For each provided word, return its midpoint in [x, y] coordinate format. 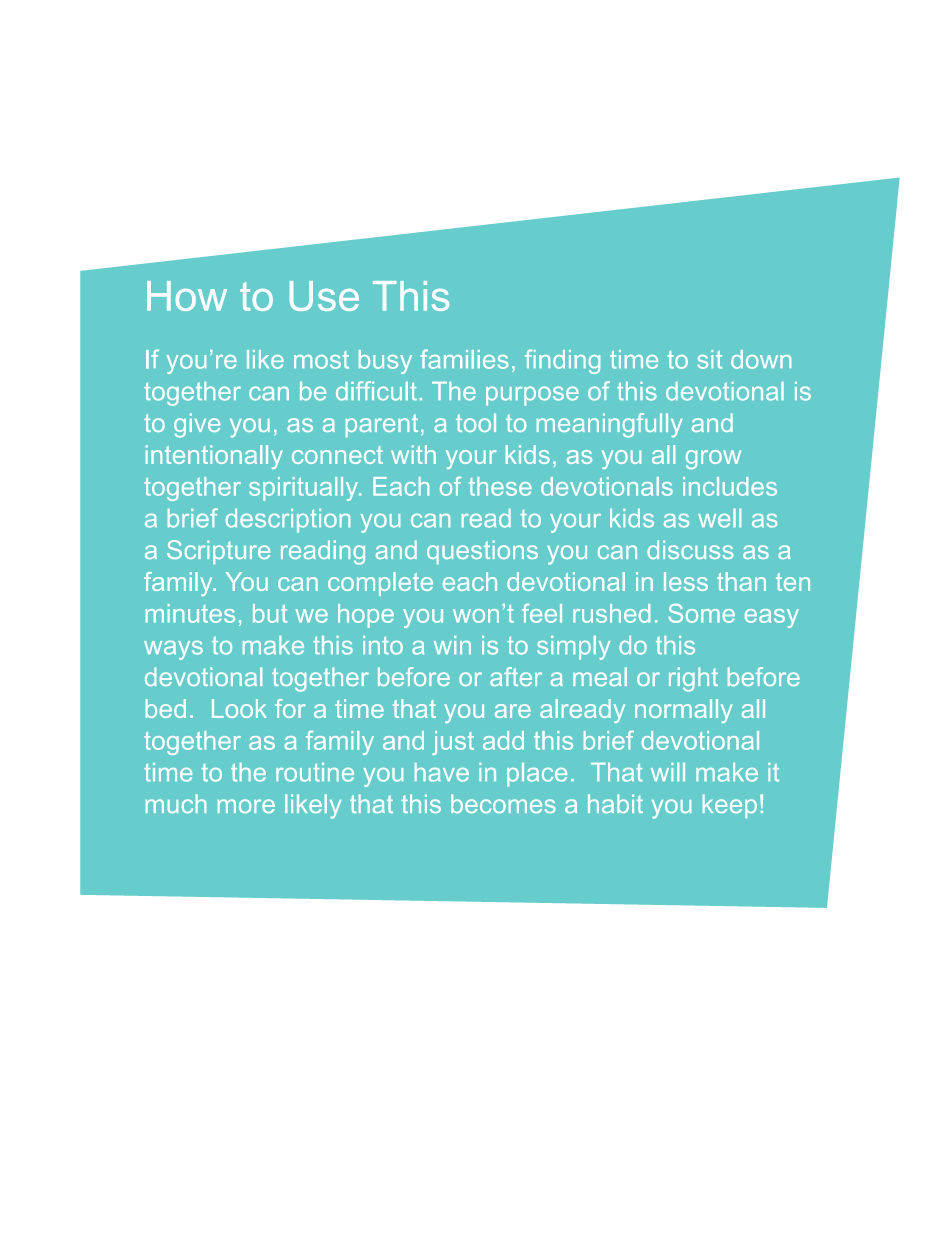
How [187, 296]
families [464, 359]
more [246, 806]
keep [730, 806]
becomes [503, 803]
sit [709, 359]
